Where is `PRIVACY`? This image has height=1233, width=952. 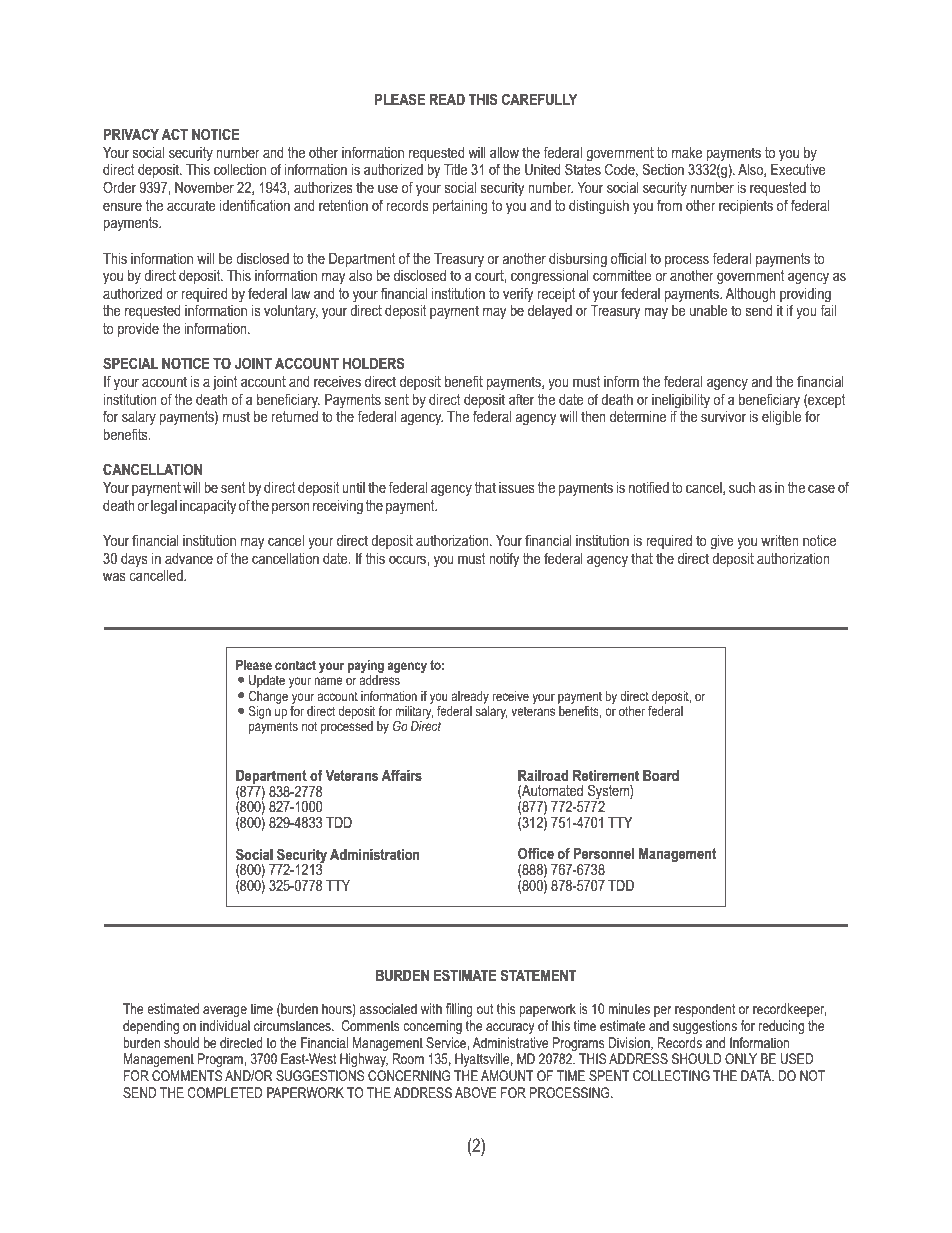
PRIVACY is located at coordinates (131, 134).
